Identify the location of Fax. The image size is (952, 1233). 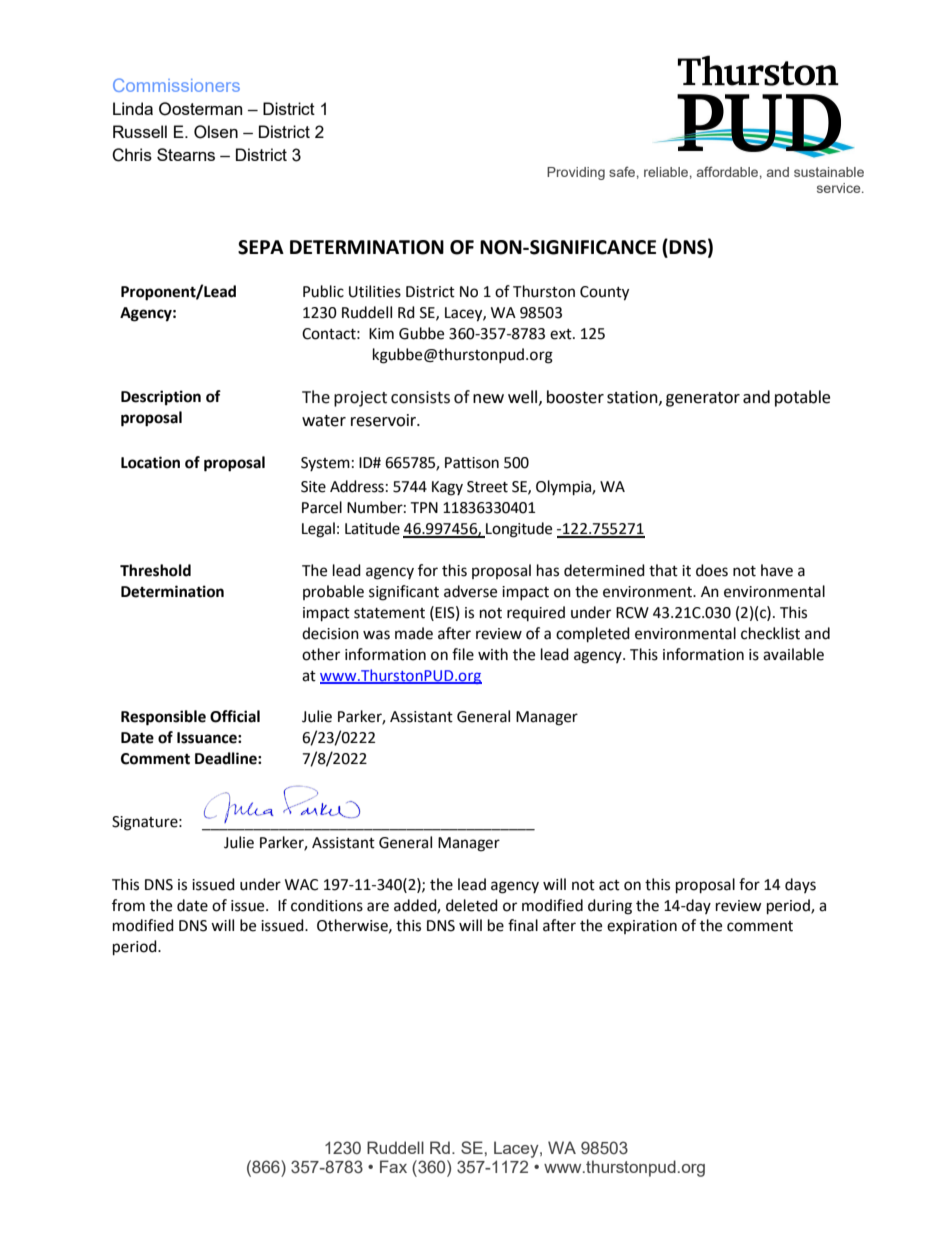
(393, 1166).
